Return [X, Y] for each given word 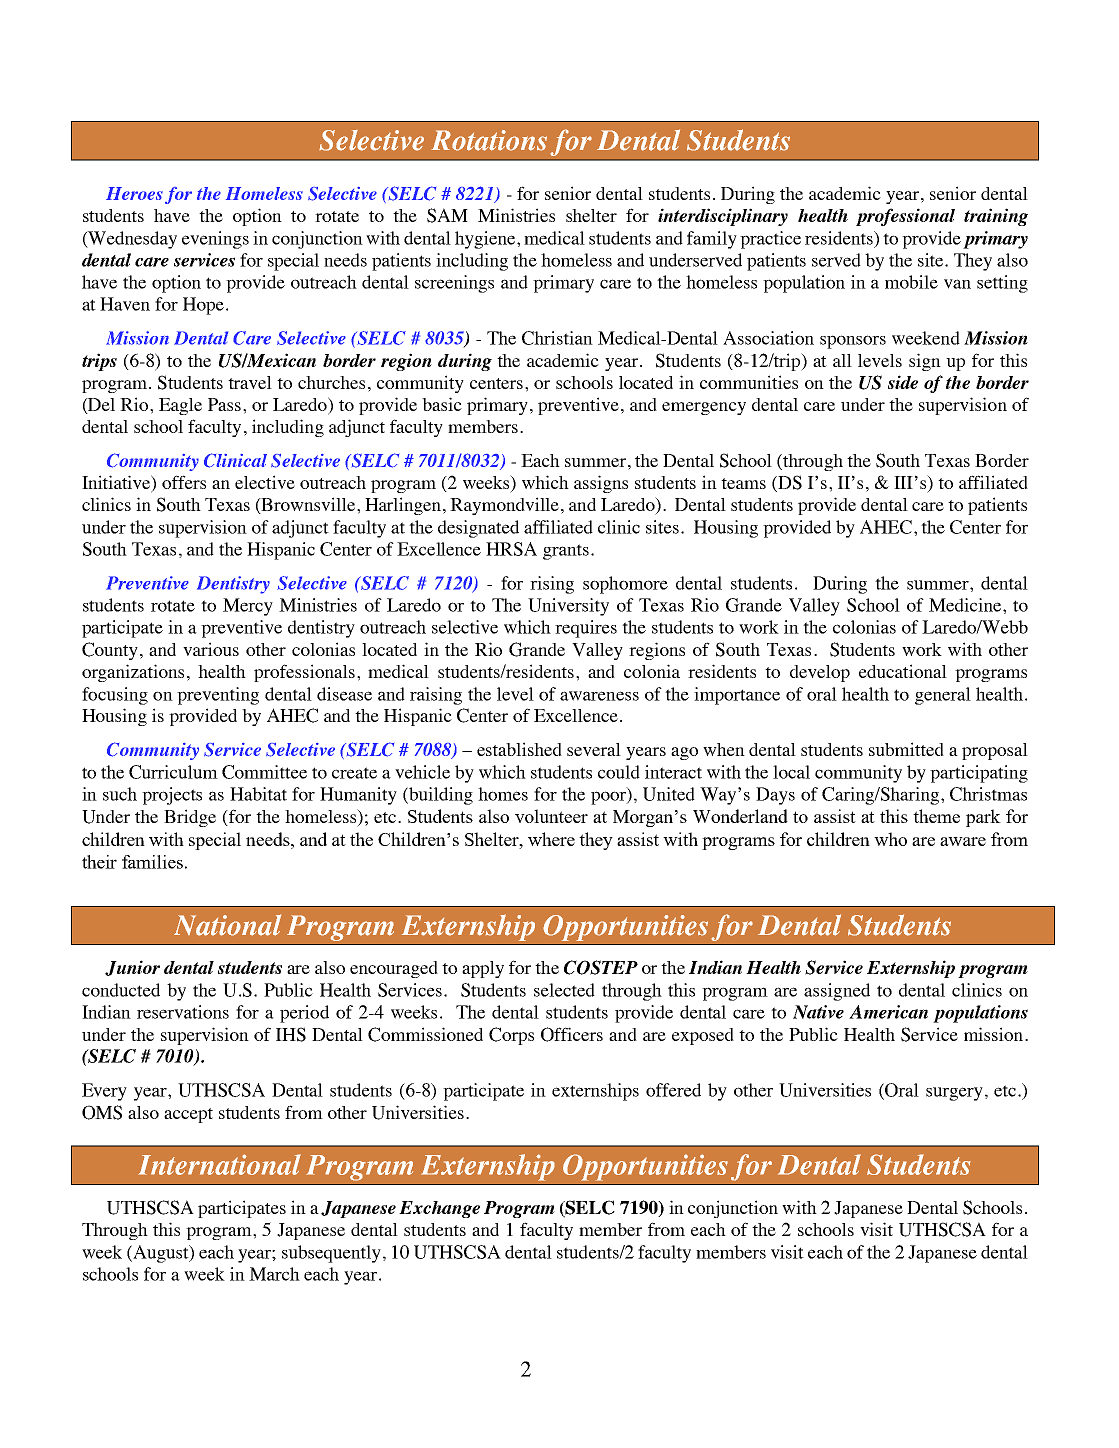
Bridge [190, 818]
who [890, 839]
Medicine [966, 605]
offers [184, 482]
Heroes [134, 193]
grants [566, 552]
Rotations [489, 140]
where [551, 839]
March [274, 1274]
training [996, 217]
